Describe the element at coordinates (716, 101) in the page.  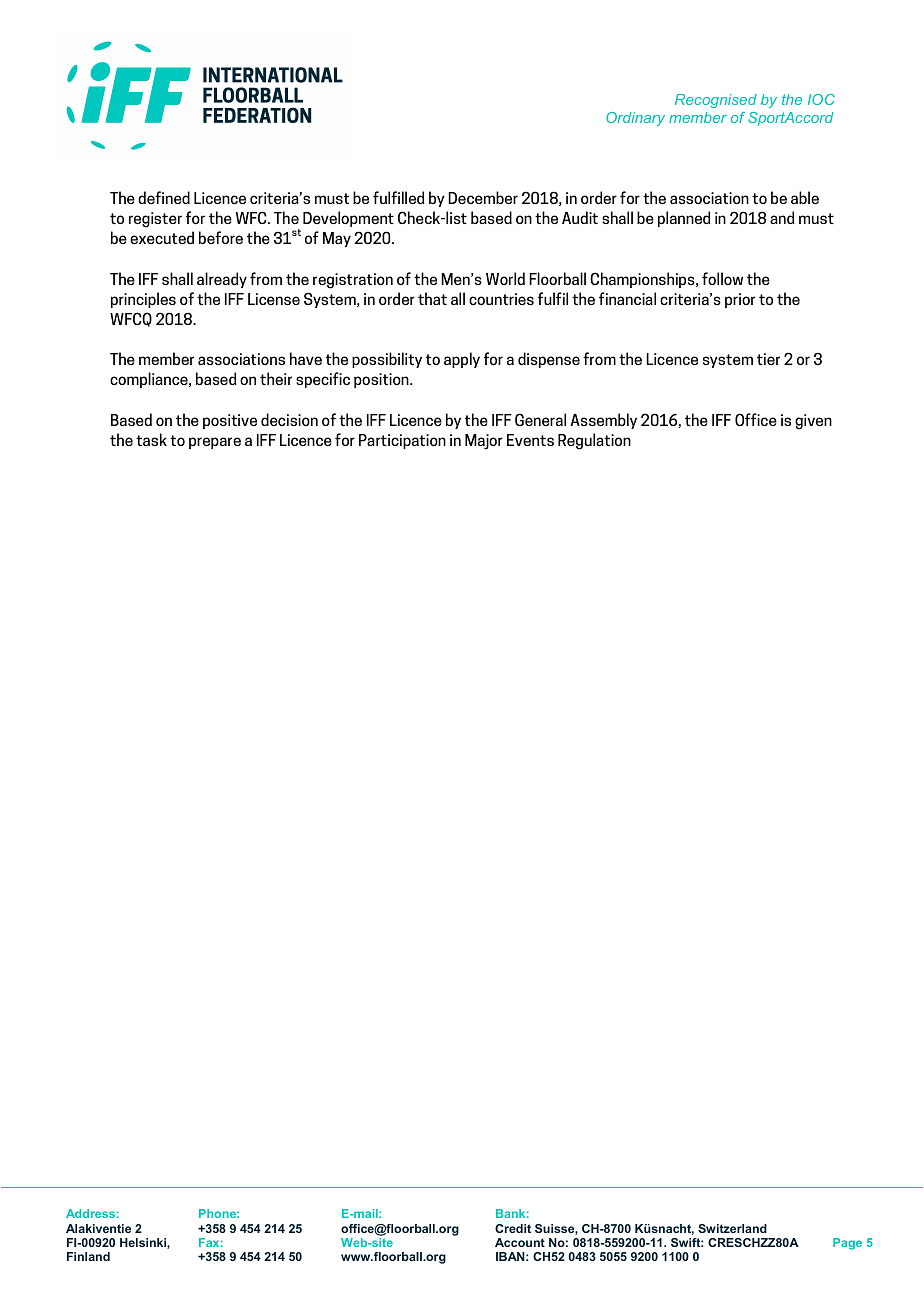
I see `Recognised` at that location.
